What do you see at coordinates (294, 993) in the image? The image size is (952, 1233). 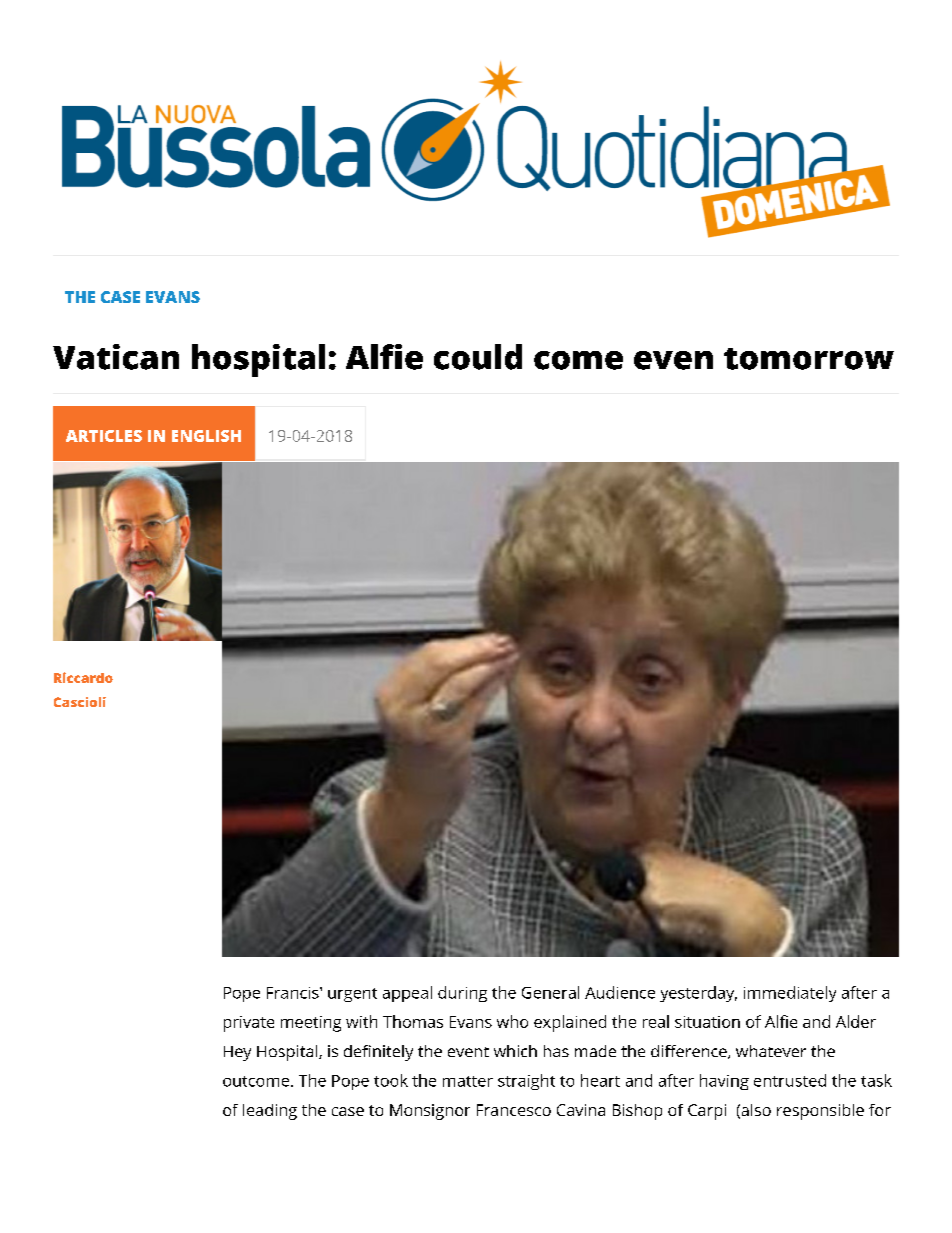 I see `Francis` at bounding box center [294, 993].
